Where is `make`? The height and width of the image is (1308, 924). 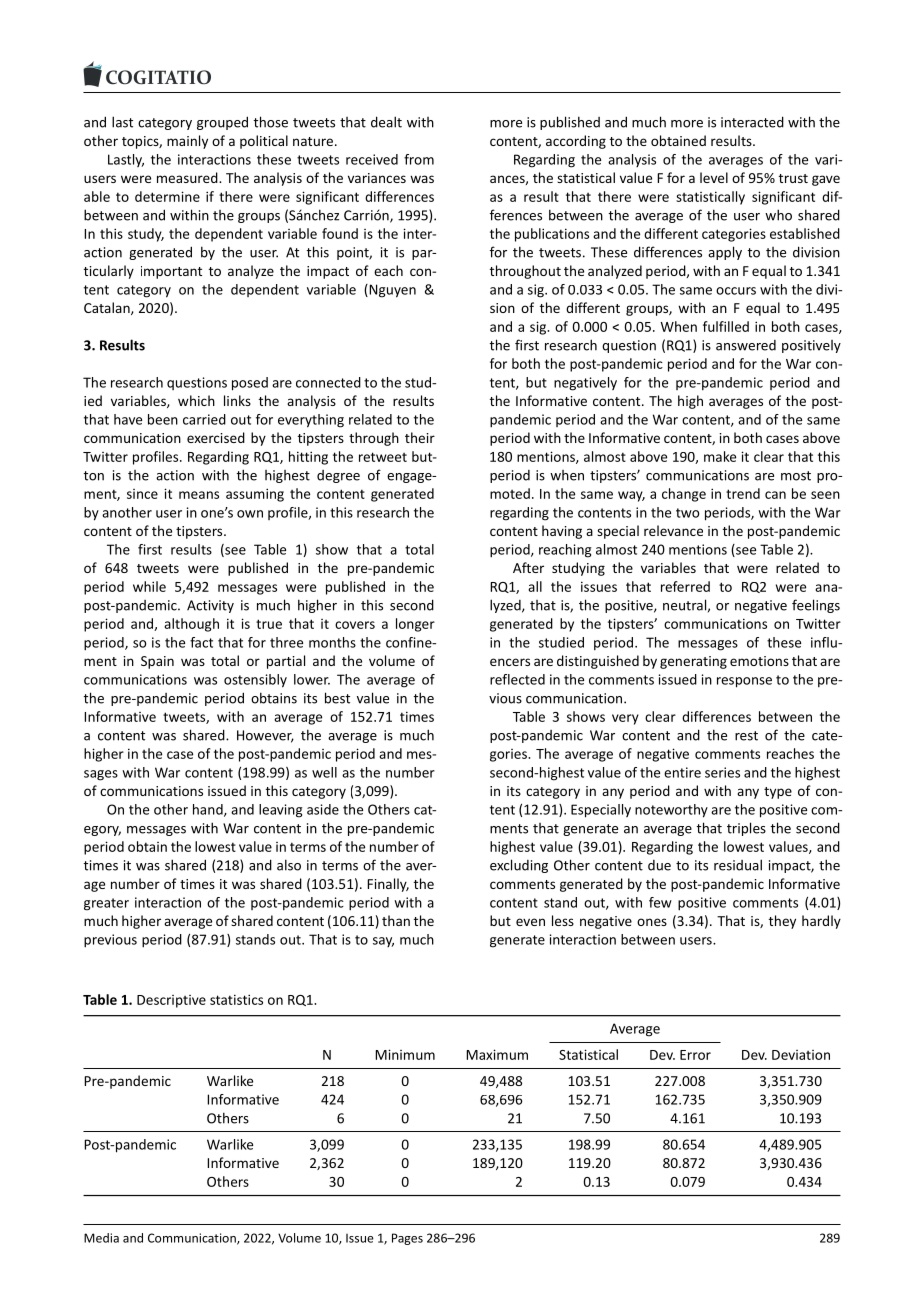 make is located at coordinates (720, 456).
